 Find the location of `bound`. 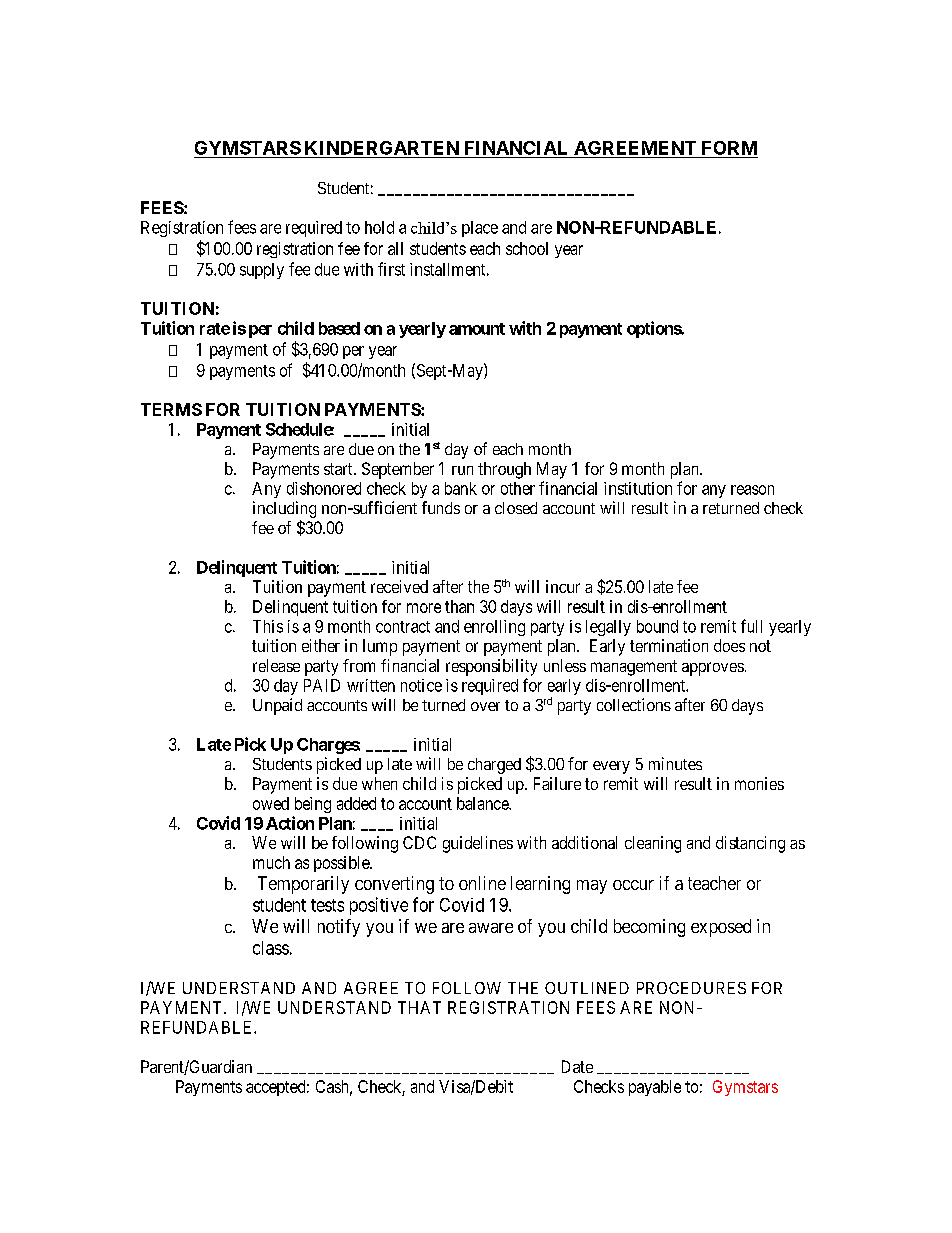

bound is located at coordinates (657, 626).
